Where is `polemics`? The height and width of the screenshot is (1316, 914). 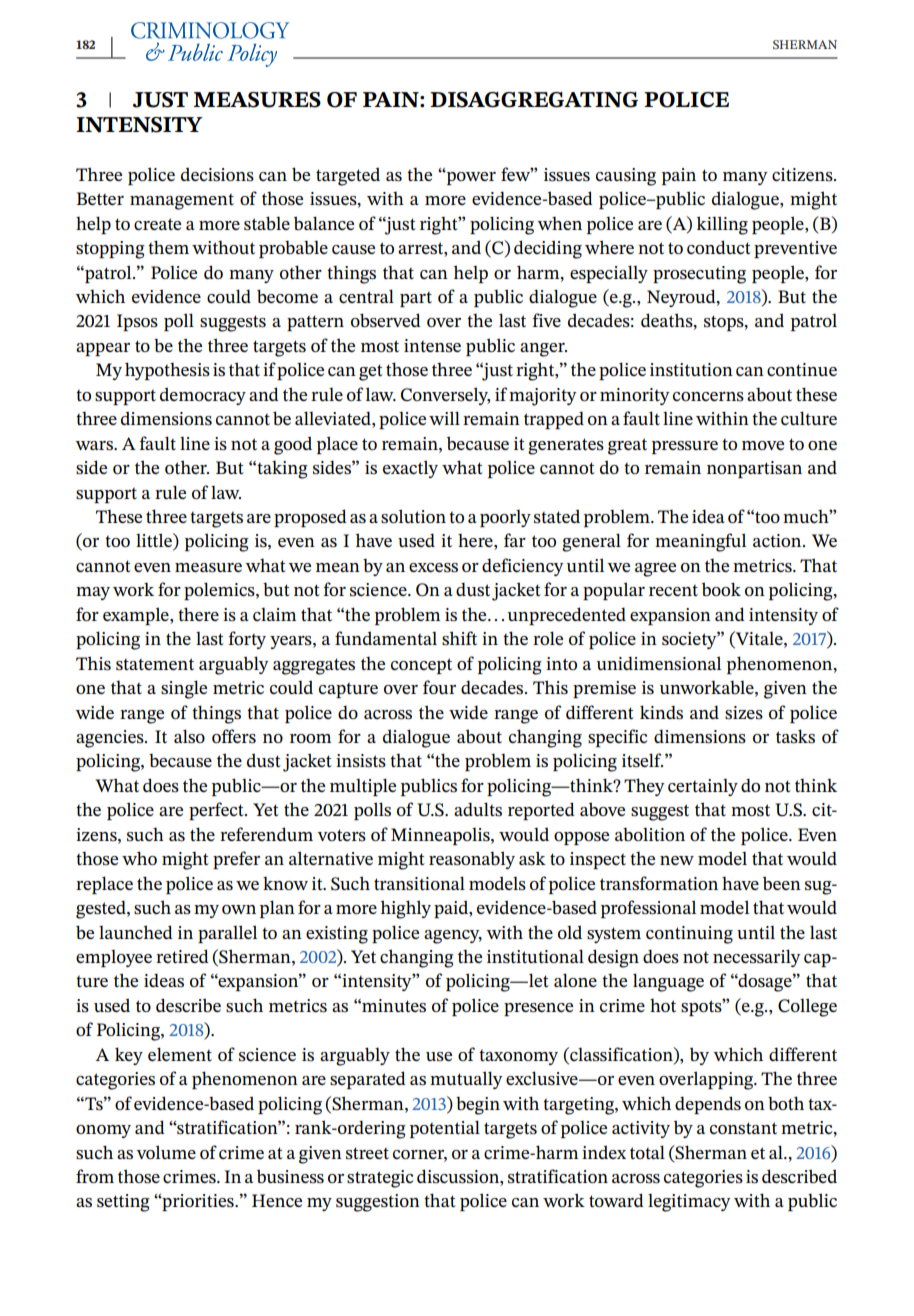
polemics is located at coordinates (220, 591).
